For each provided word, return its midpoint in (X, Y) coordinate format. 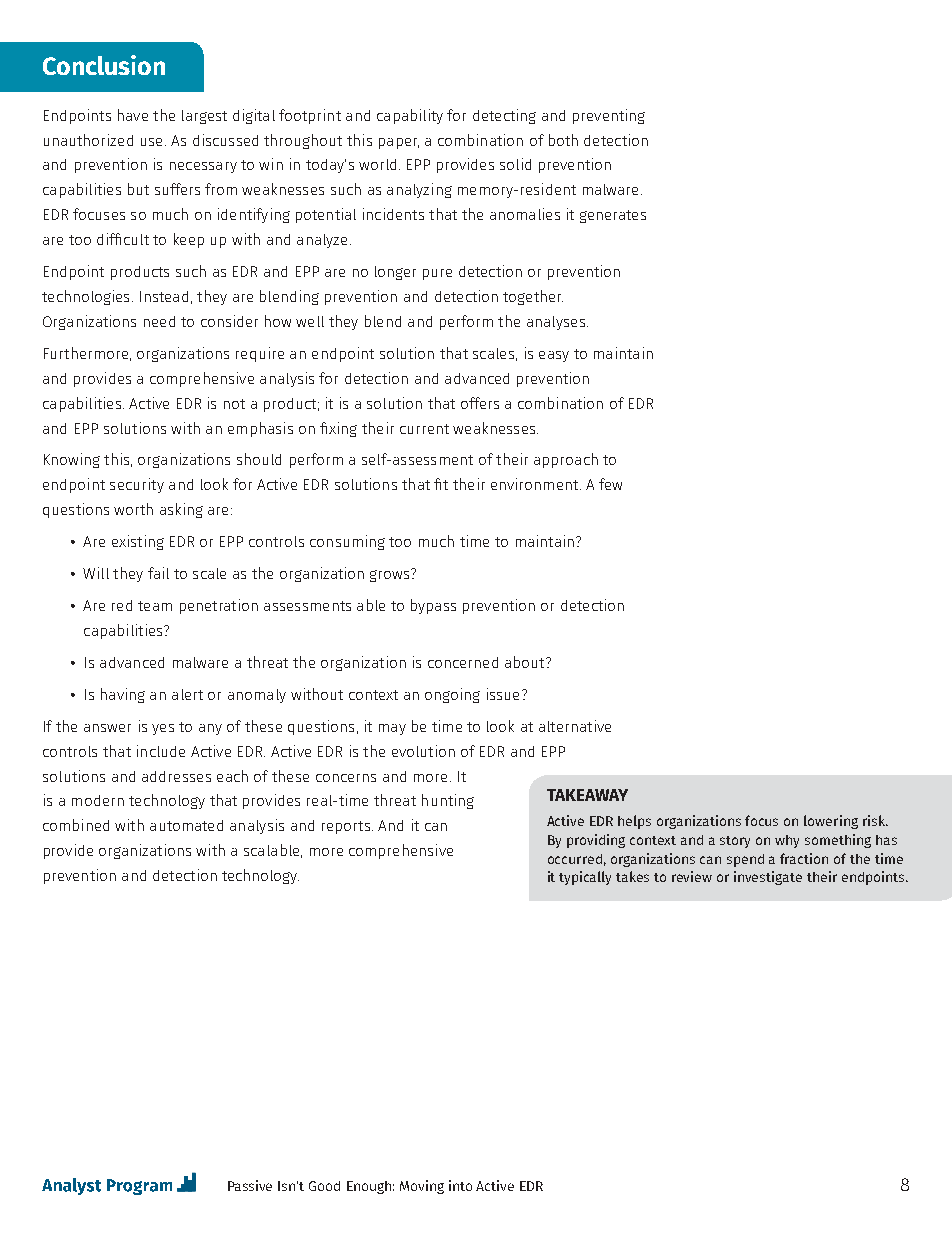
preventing (609, 116)
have (133, 115)
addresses (176, 776)
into (460, 1185)
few (610, 484)
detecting (504, 116)
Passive (250, 1185)
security (137, 485)
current (424, 429)
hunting (448, 801)
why (787, 841)
